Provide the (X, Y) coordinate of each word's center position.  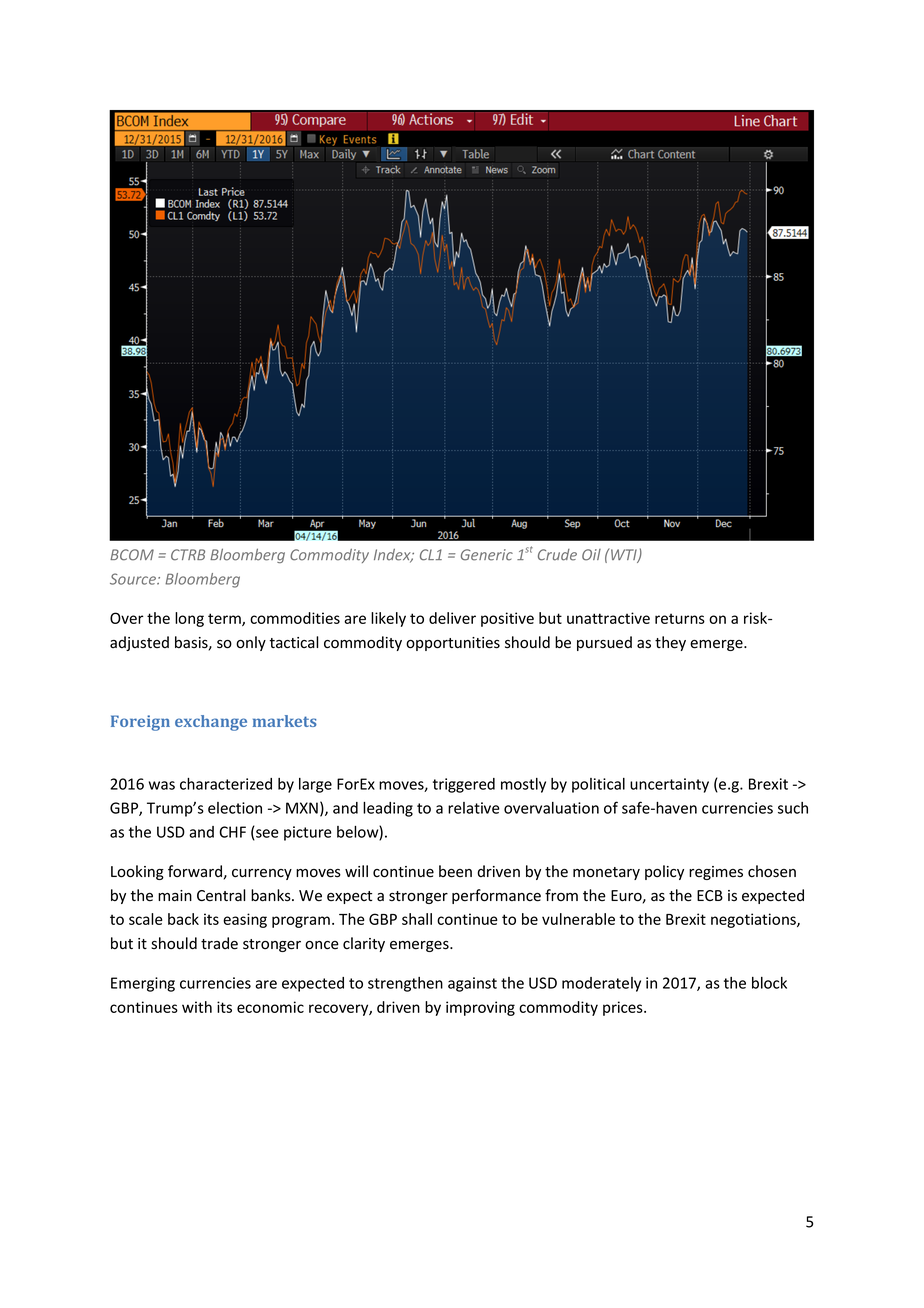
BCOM (132, 555)
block (769, 983)
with (197, 1007)
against (472, 984)
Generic (487, 555)
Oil (591, 555)
